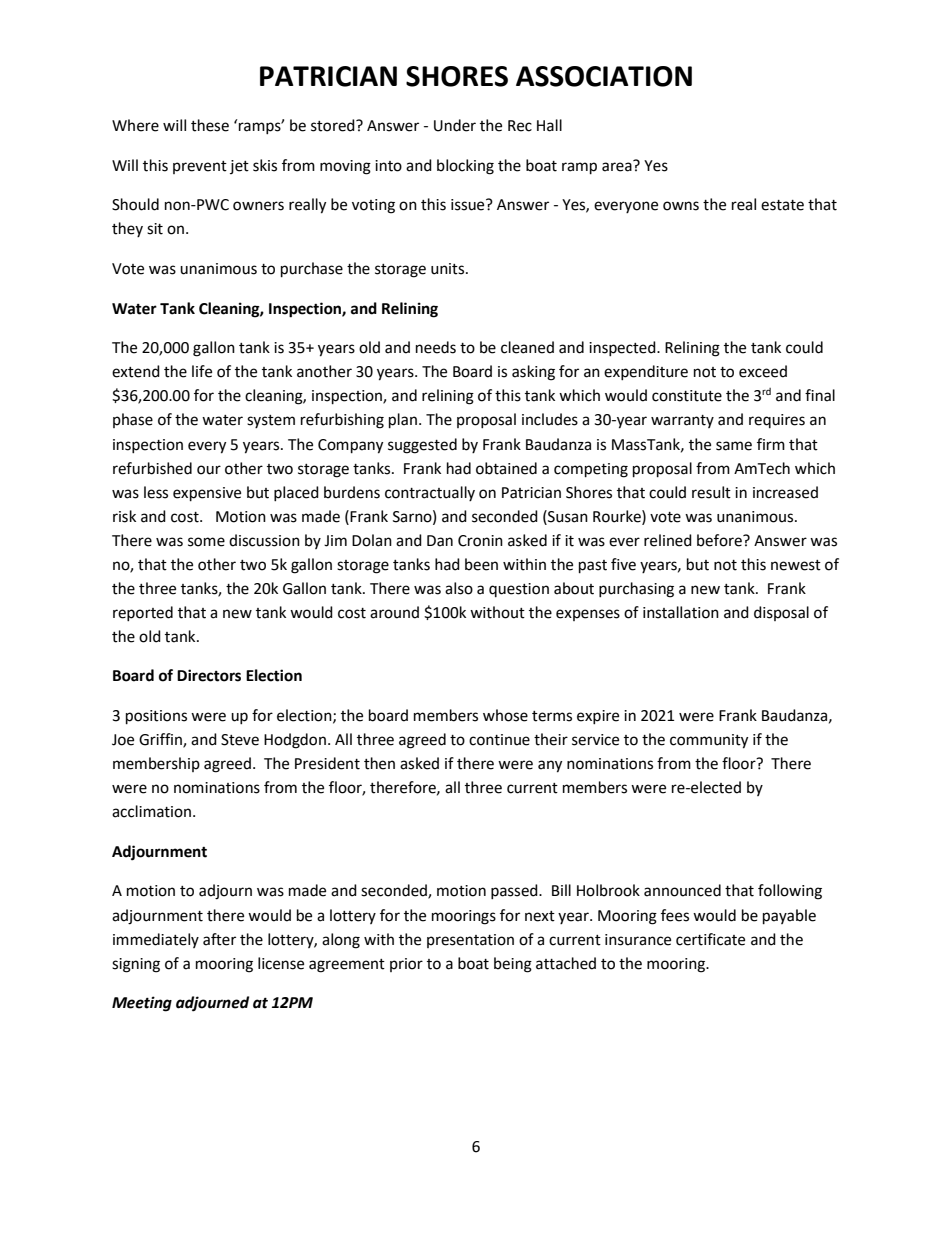 The image size is (952, 1233). I want to click on these, so click(210, 125).
